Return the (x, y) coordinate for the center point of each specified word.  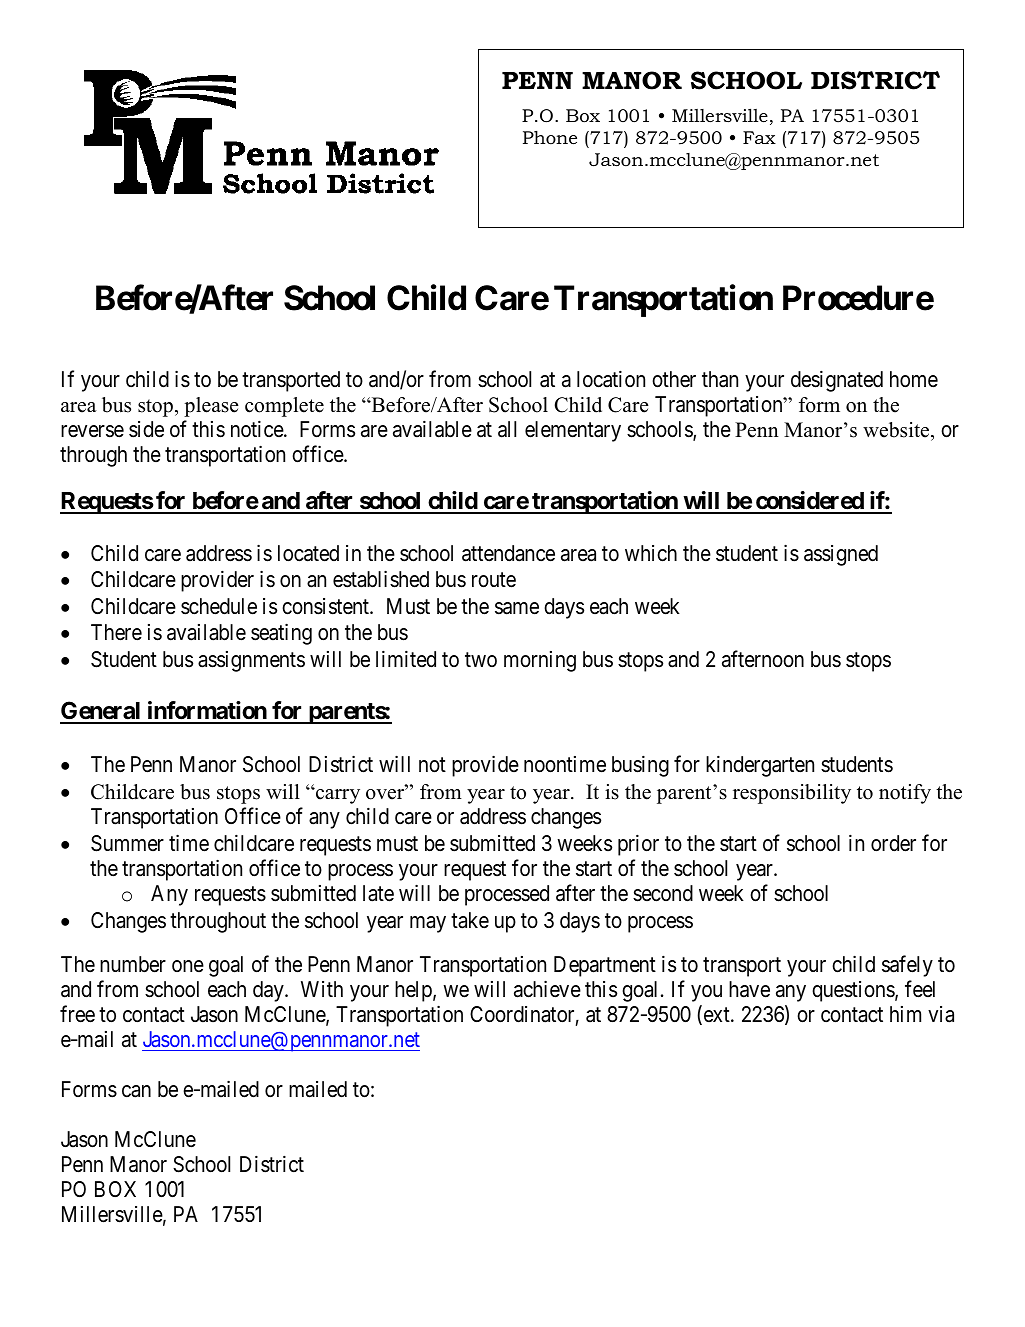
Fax (759, 137)
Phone (550, 137)
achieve (547, 989)
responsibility (792, 794)
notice (258, 429)
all (507, 429)
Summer (127, 843)
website (897, 431)
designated (837, 381)
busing (640, 766)
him (905, 1014)
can (136, 1091)
